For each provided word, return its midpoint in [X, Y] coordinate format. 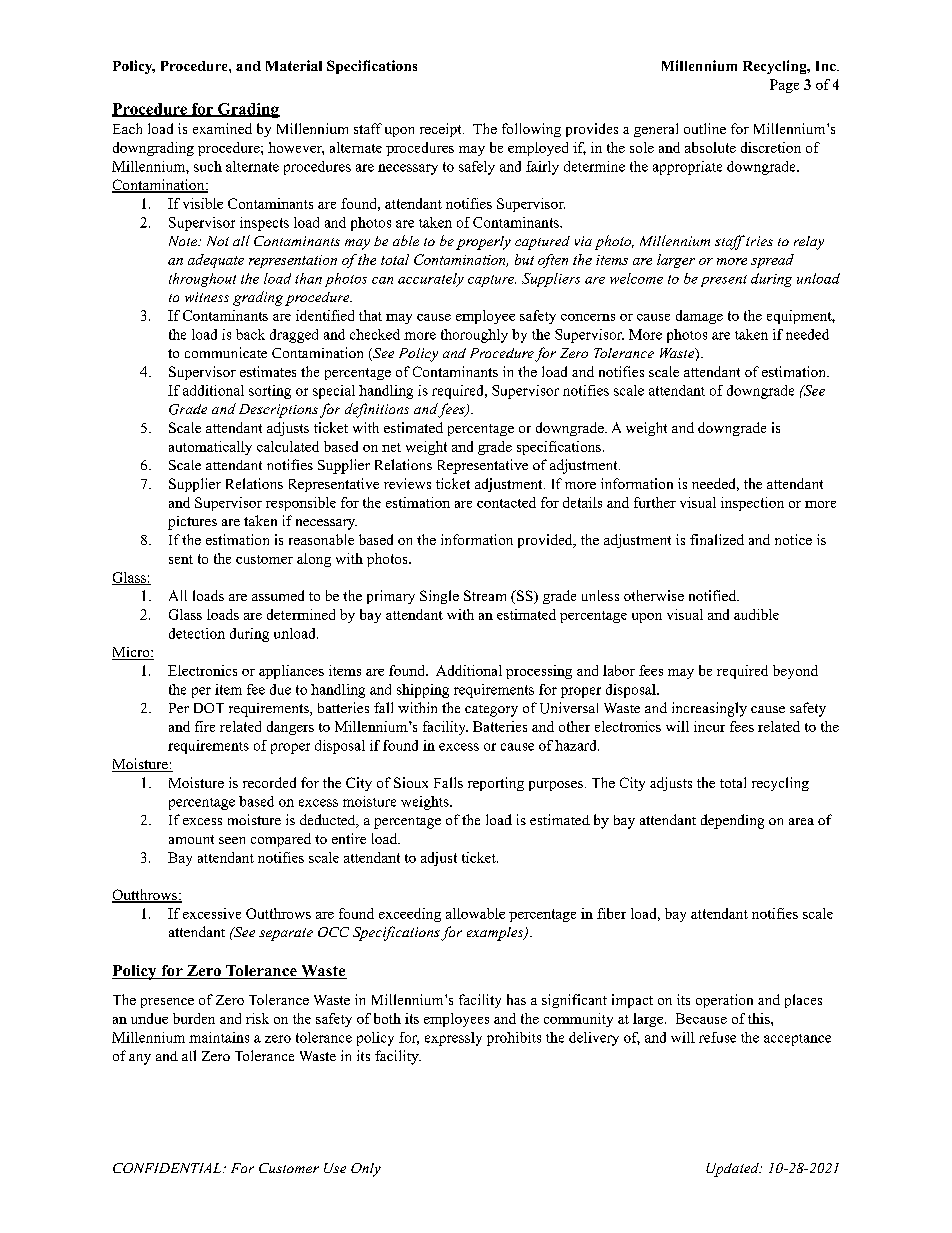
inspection [752, 504]
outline [705, 128]
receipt [442, 130]
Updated [733, 1170]
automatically [210, 448]
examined [222, 128]
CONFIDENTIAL [168, 1168]
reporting [496, 784]
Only [366, 1170]
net [391, 447]
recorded [269, 782]
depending [732, 821]
